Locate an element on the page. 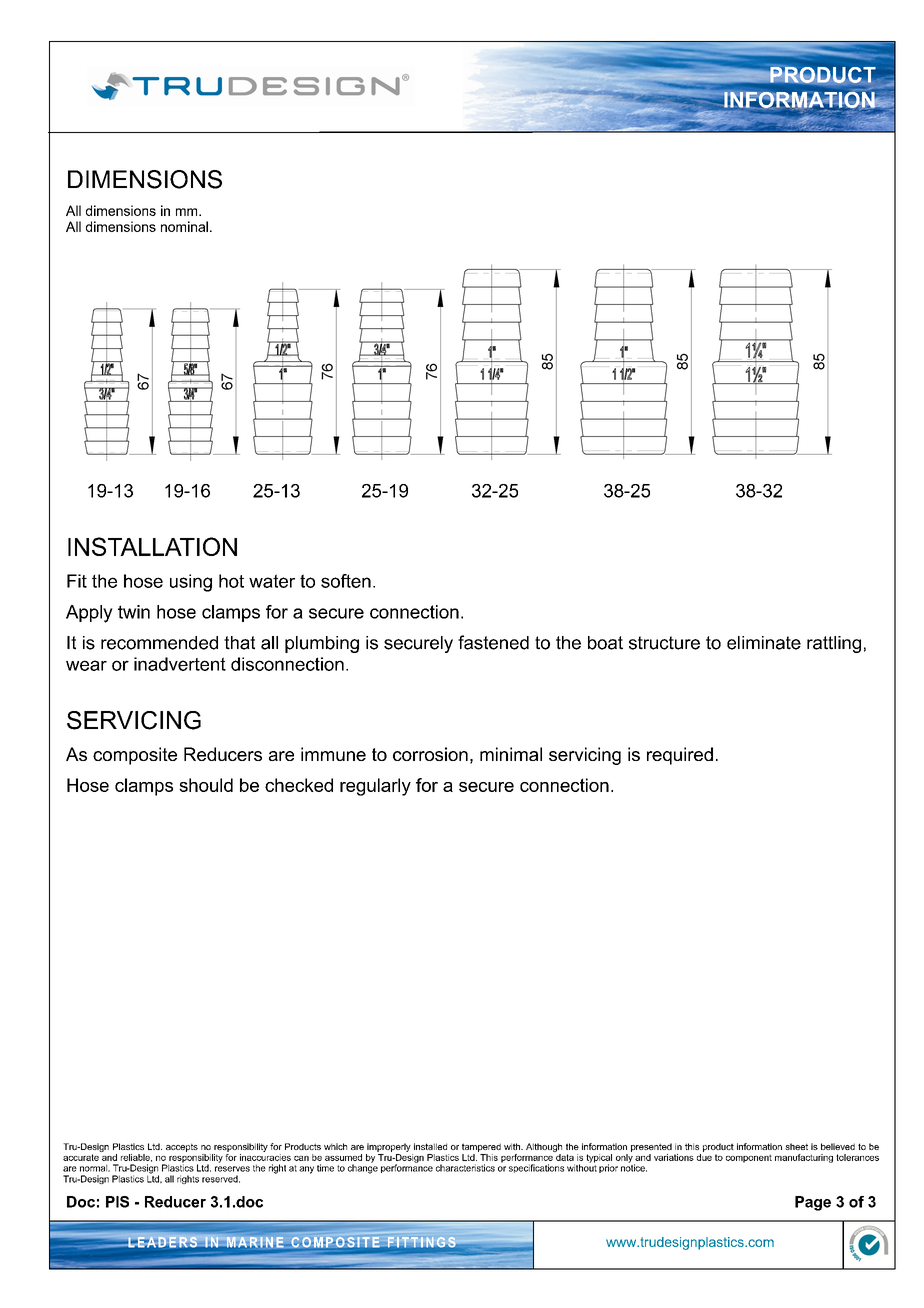 The width and height of the page is (924, 1308). rattling is located at coordinates (834, 644).
